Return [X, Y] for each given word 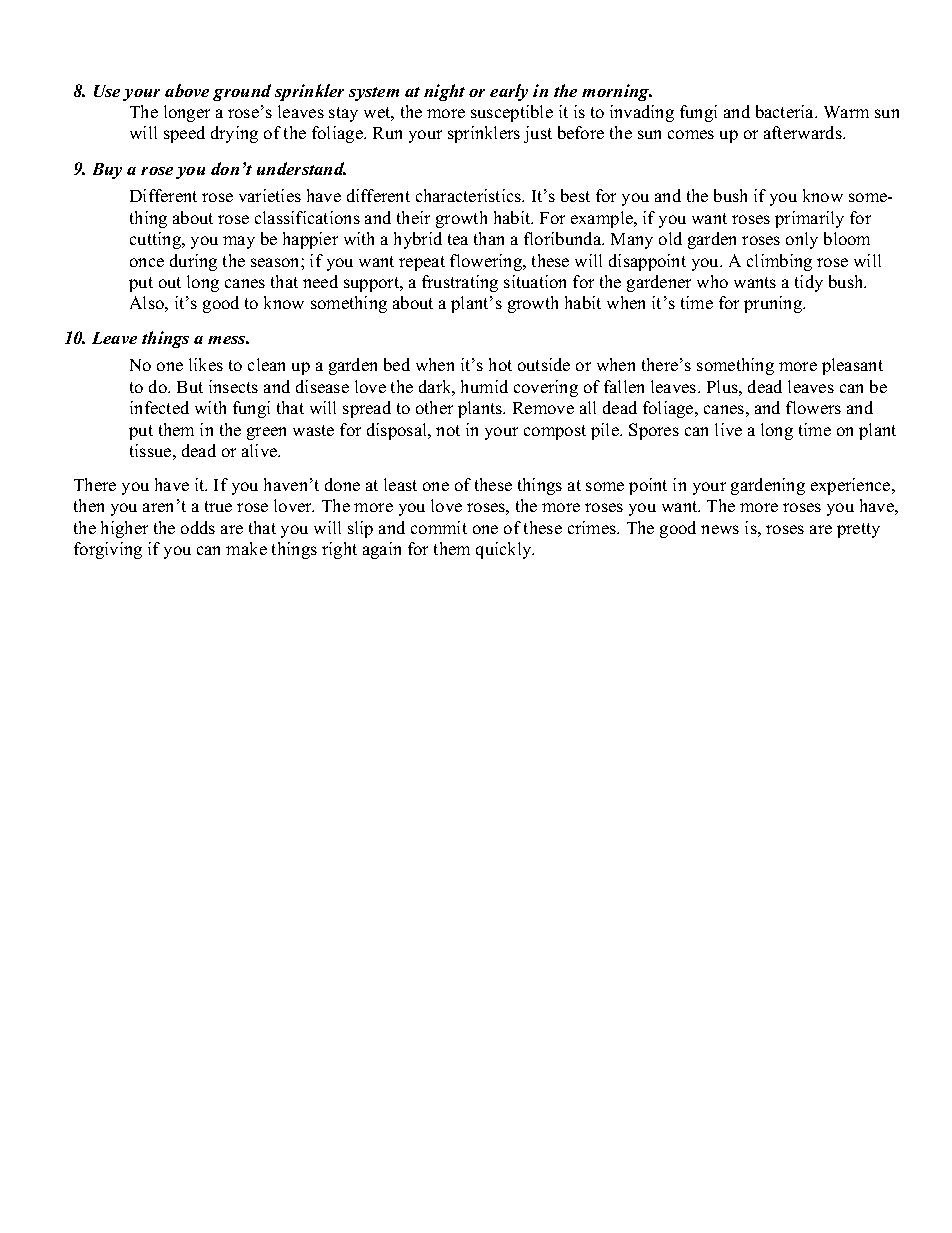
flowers [813, 407]
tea [458, 239]
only [802, 240]
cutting [157, 240]
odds [198, 527]
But [190, 387]
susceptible [512, 113]
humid [484, 386]
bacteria [786, 111]
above [187, 90]
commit [439, 527]
